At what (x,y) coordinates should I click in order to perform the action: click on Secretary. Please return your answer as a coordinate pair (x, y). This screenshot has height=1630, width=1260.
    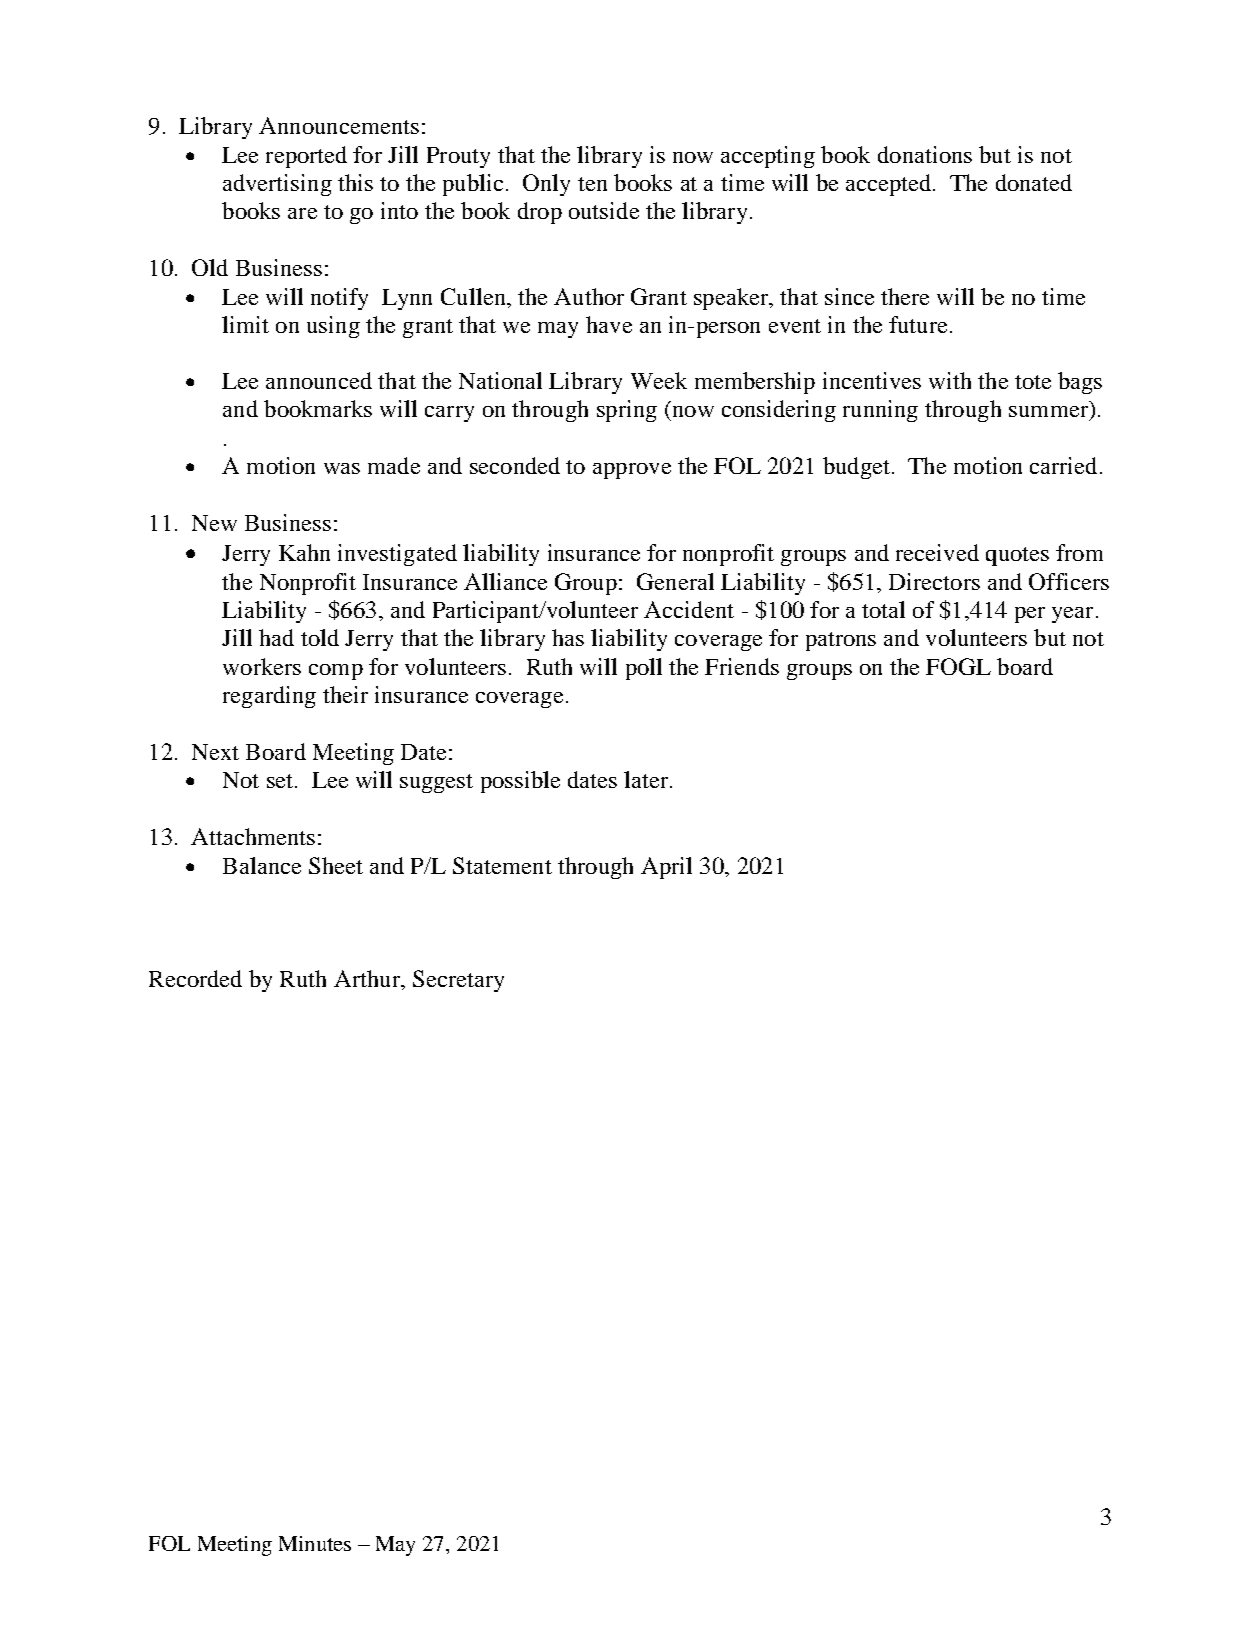
    Looking at the image, I should click on (458, 981).
